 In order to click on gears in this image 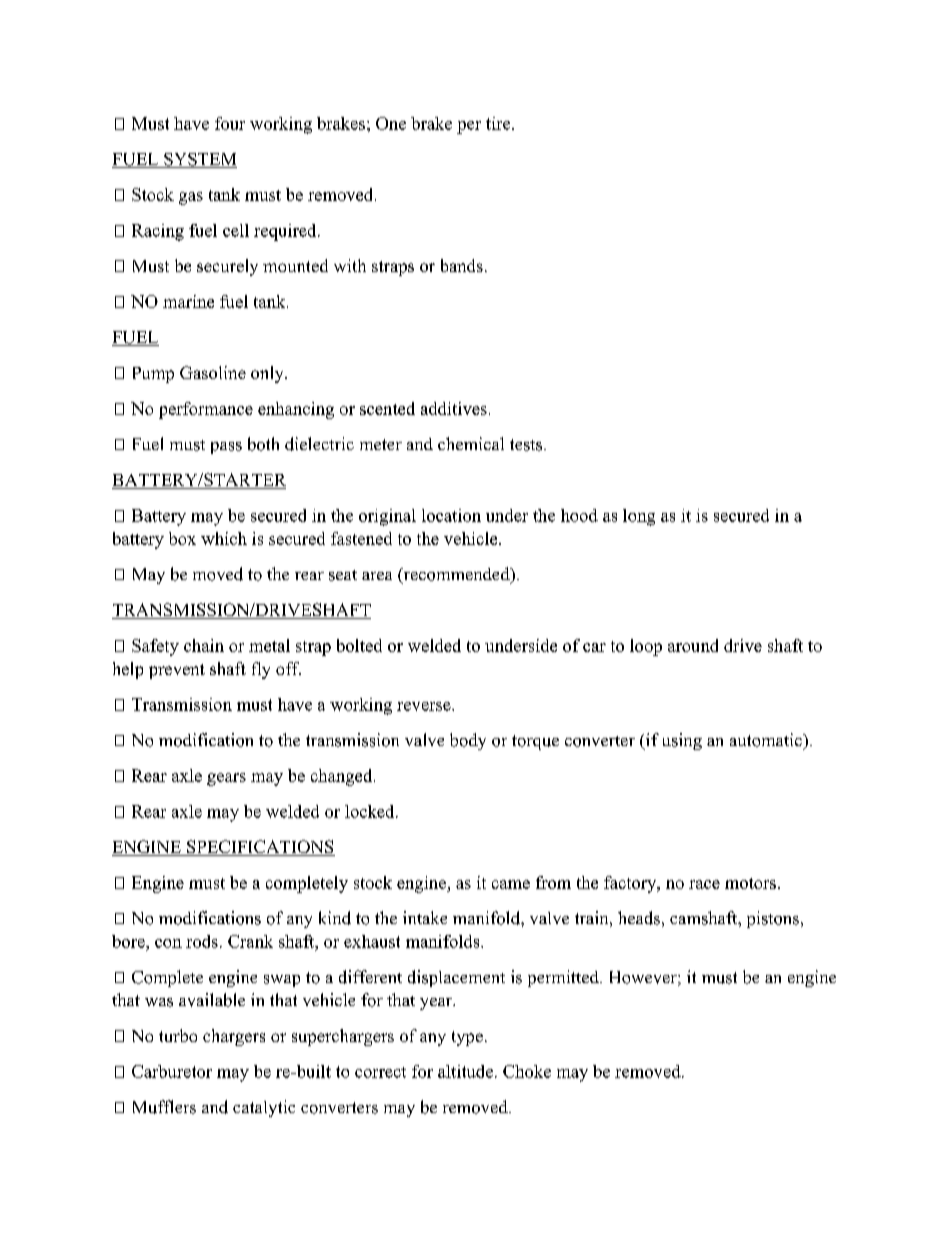, I will do `click(226, 779)`.
